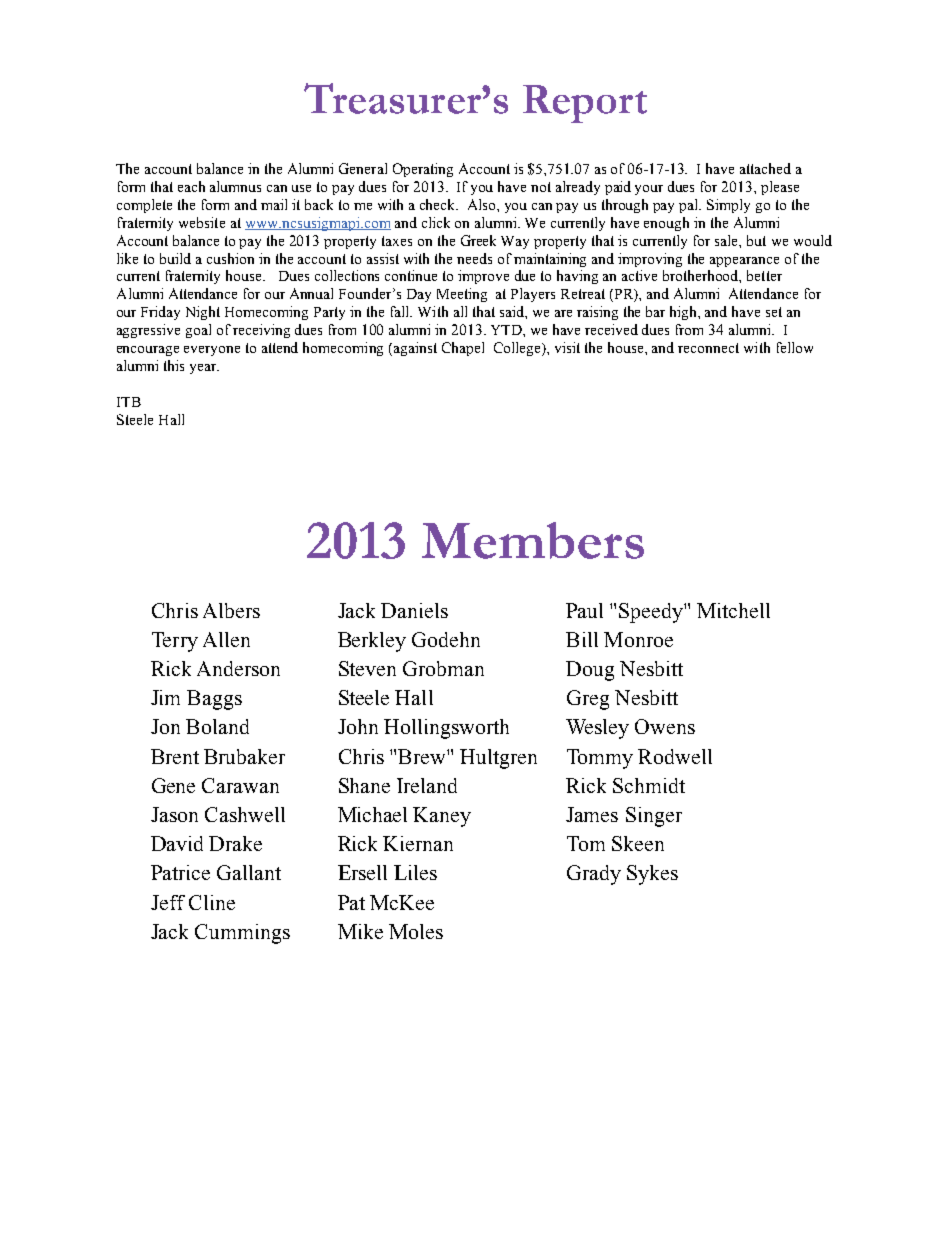  What do you see at coordinates (191, 186) in the screenshot?
I see `each` at bounding box center [191, 186].
